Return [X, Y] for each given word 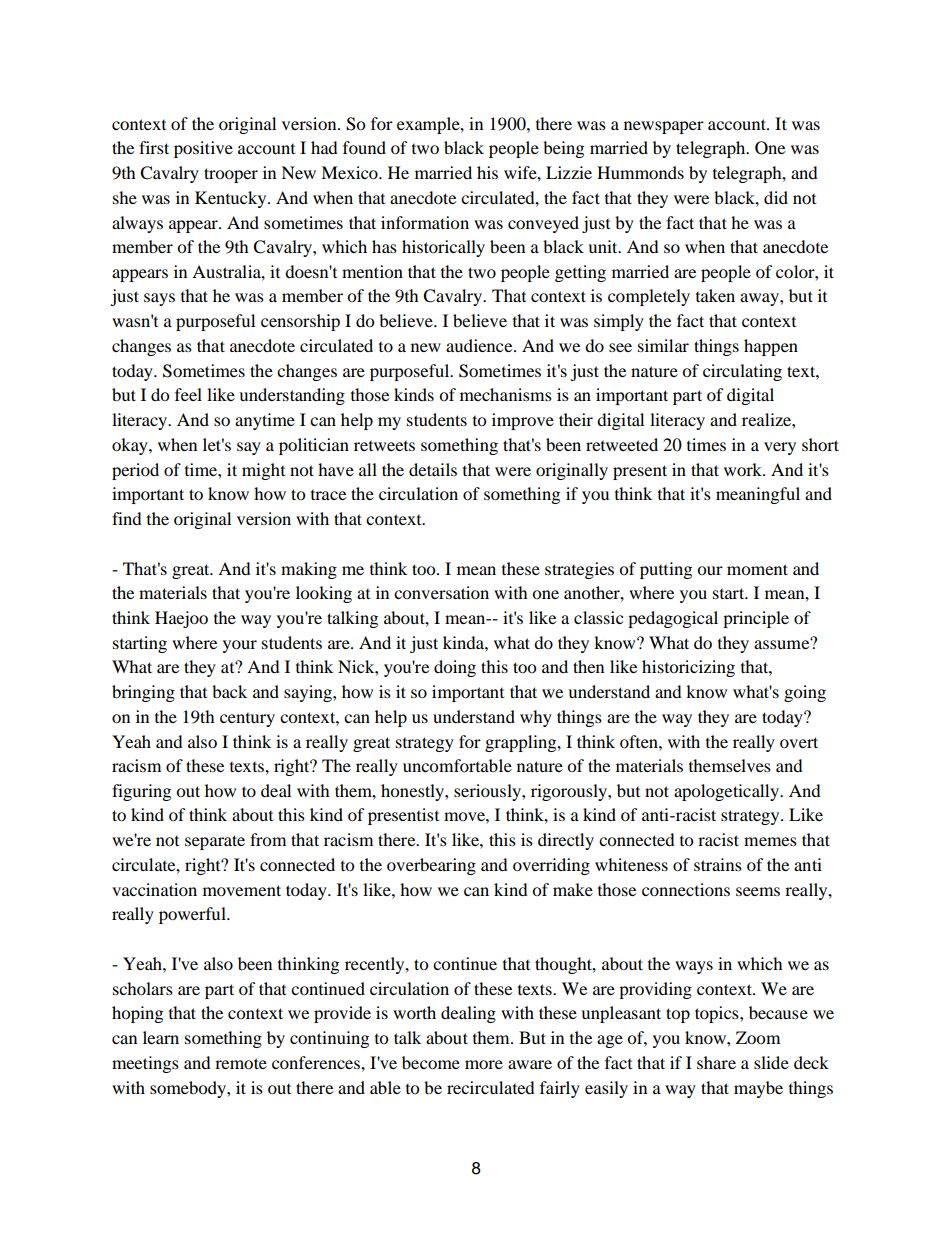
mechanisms [506, 394]
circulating [742, 372]
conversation [441, 592]
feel [188, 394]
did [776, 197]
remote [241, 1063]
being [563, 149]
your [240, 646]
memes [770, 841]
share [716, 1062]
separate [215, 842]
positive [203, 149]
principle [756, 619]
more [484, 1064]
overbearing [431, 866]
